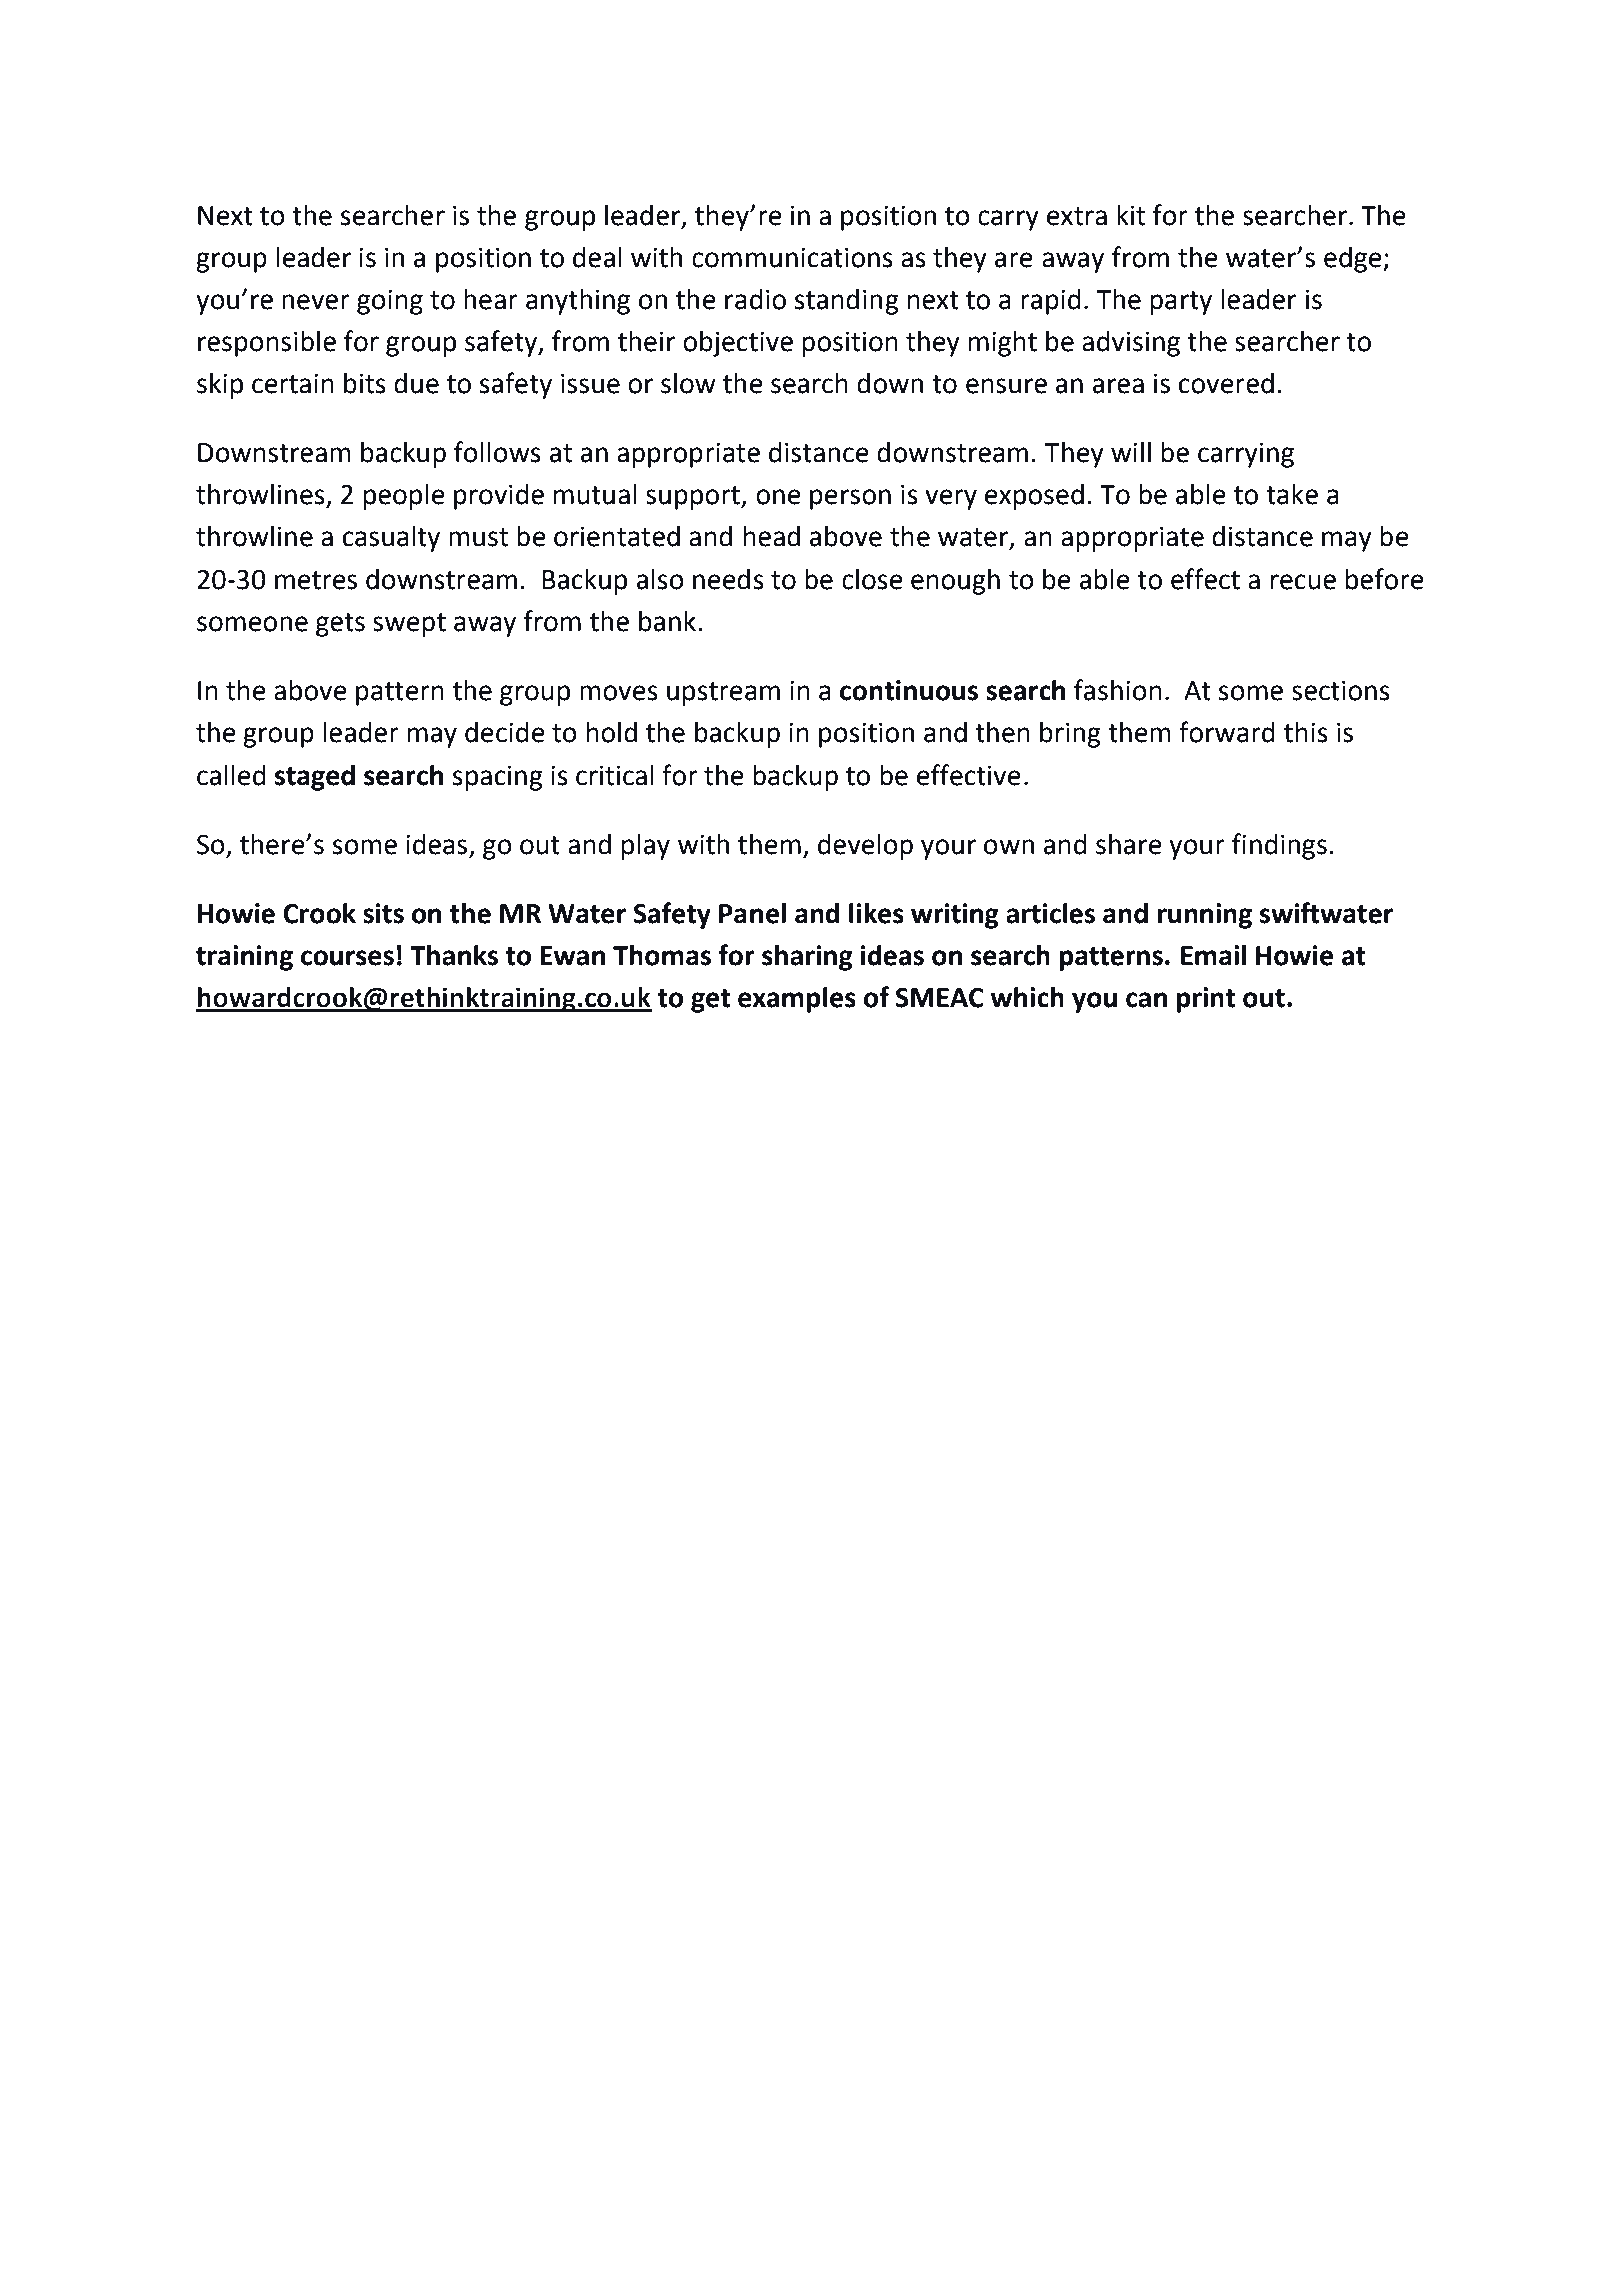 The image size is (1622, 2294). Describe the element at coordinates (792, 258) in the document. I see `communications` at that location.
